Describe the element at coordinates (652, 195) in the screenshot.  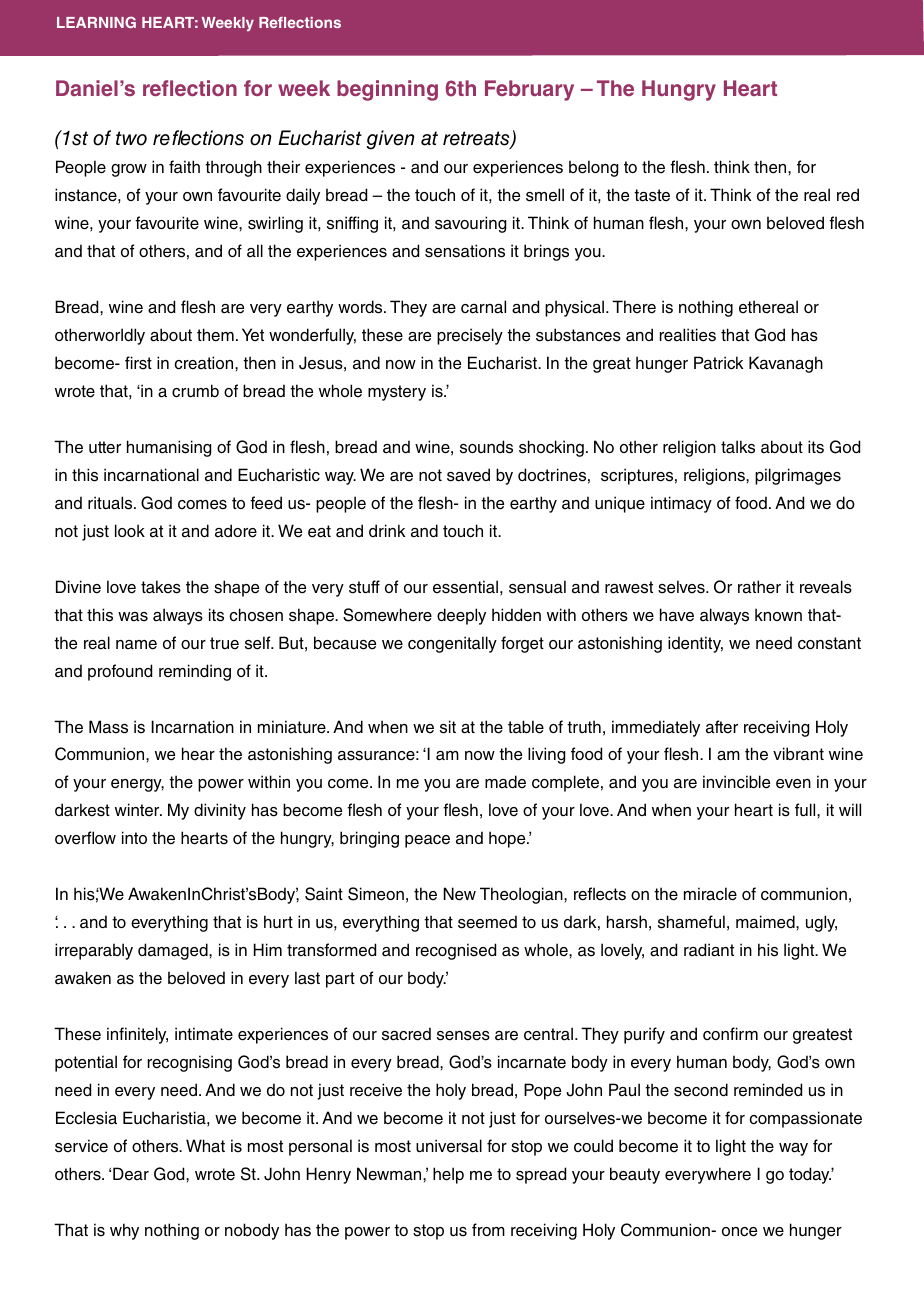
I see `taste` at that location.
